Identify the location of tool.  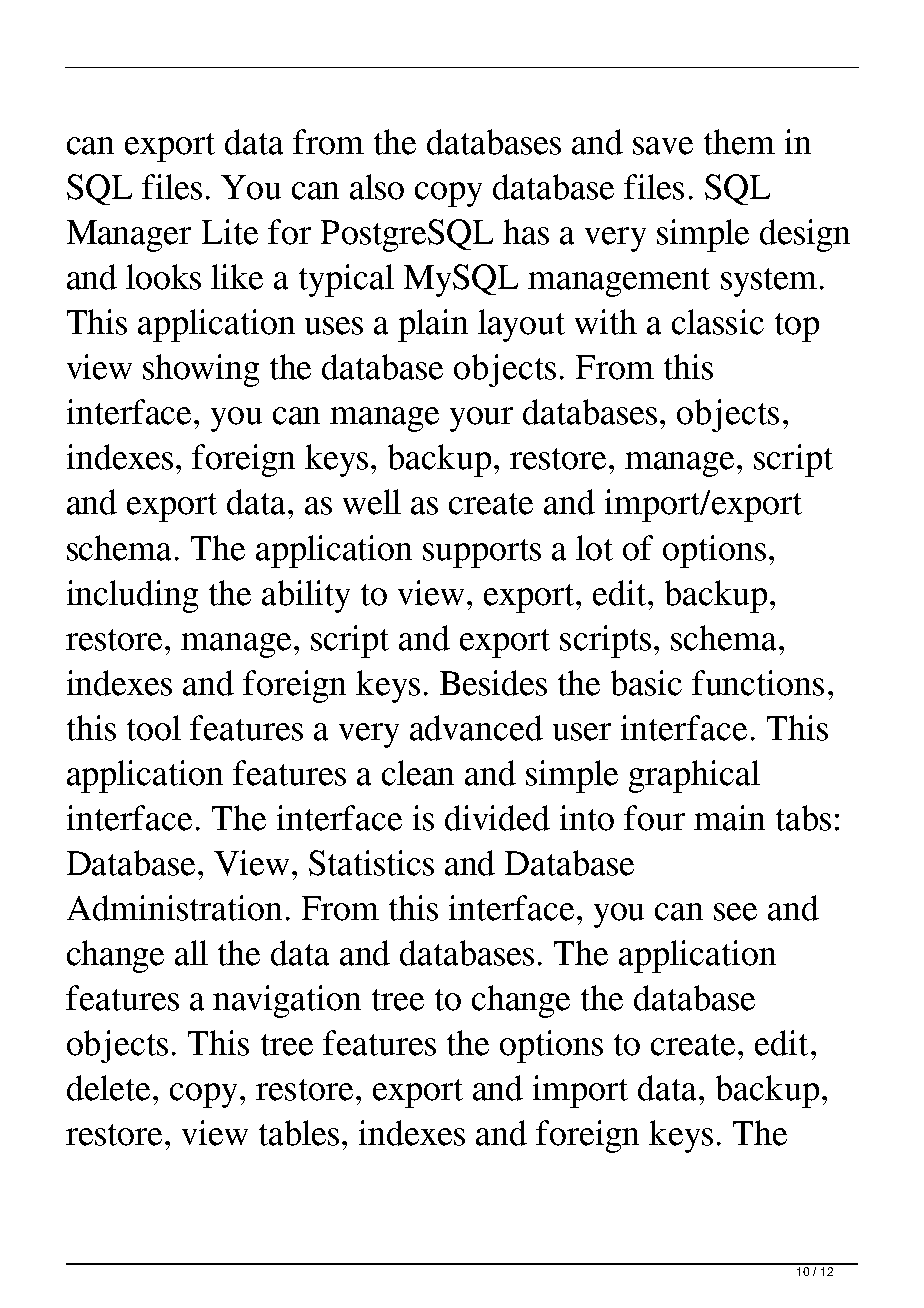
(154, 728).
